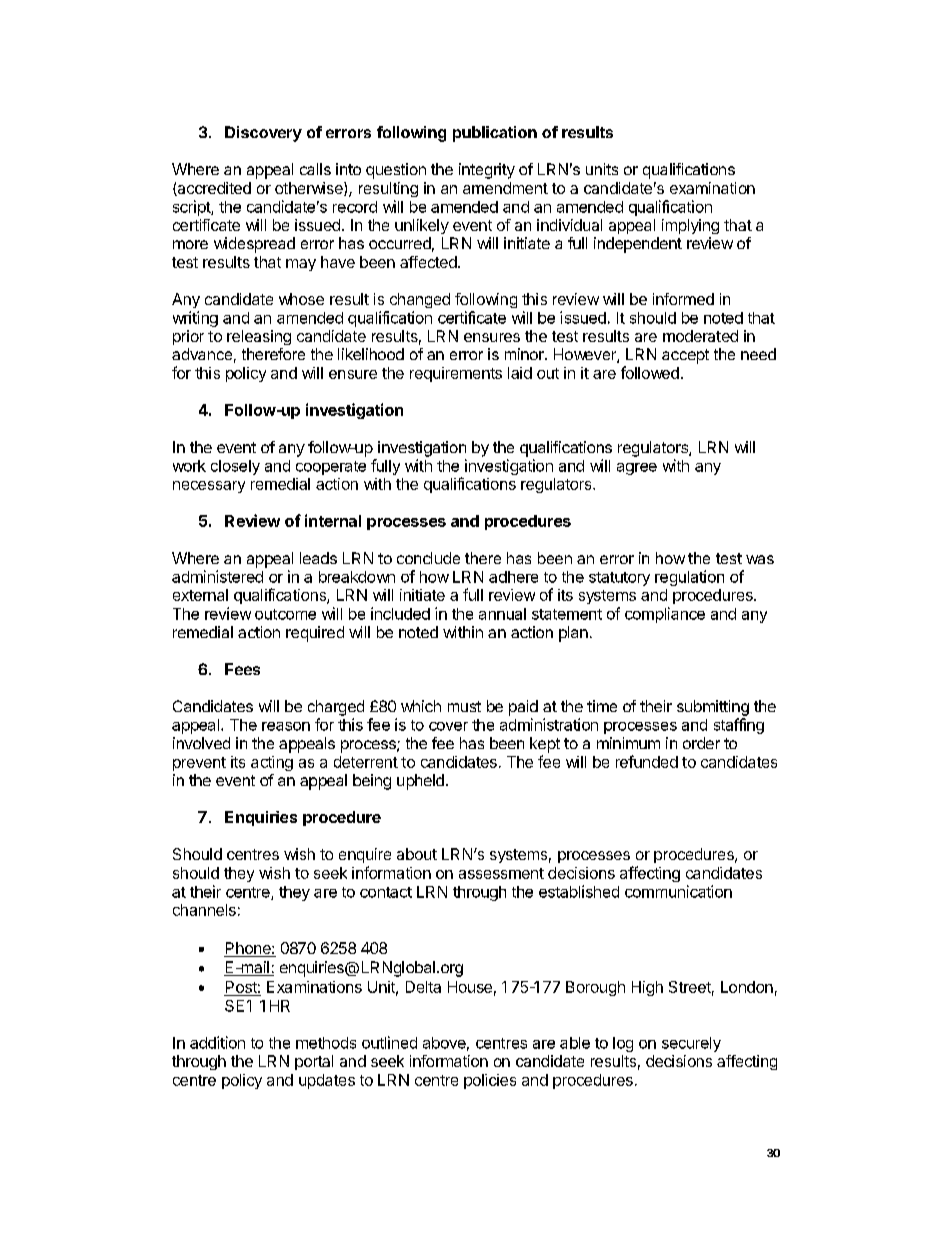 This screenshot has height=1233, width=952. Describe the element at coordinates (464, 706) in the screenshot. I see `must` at that location.
